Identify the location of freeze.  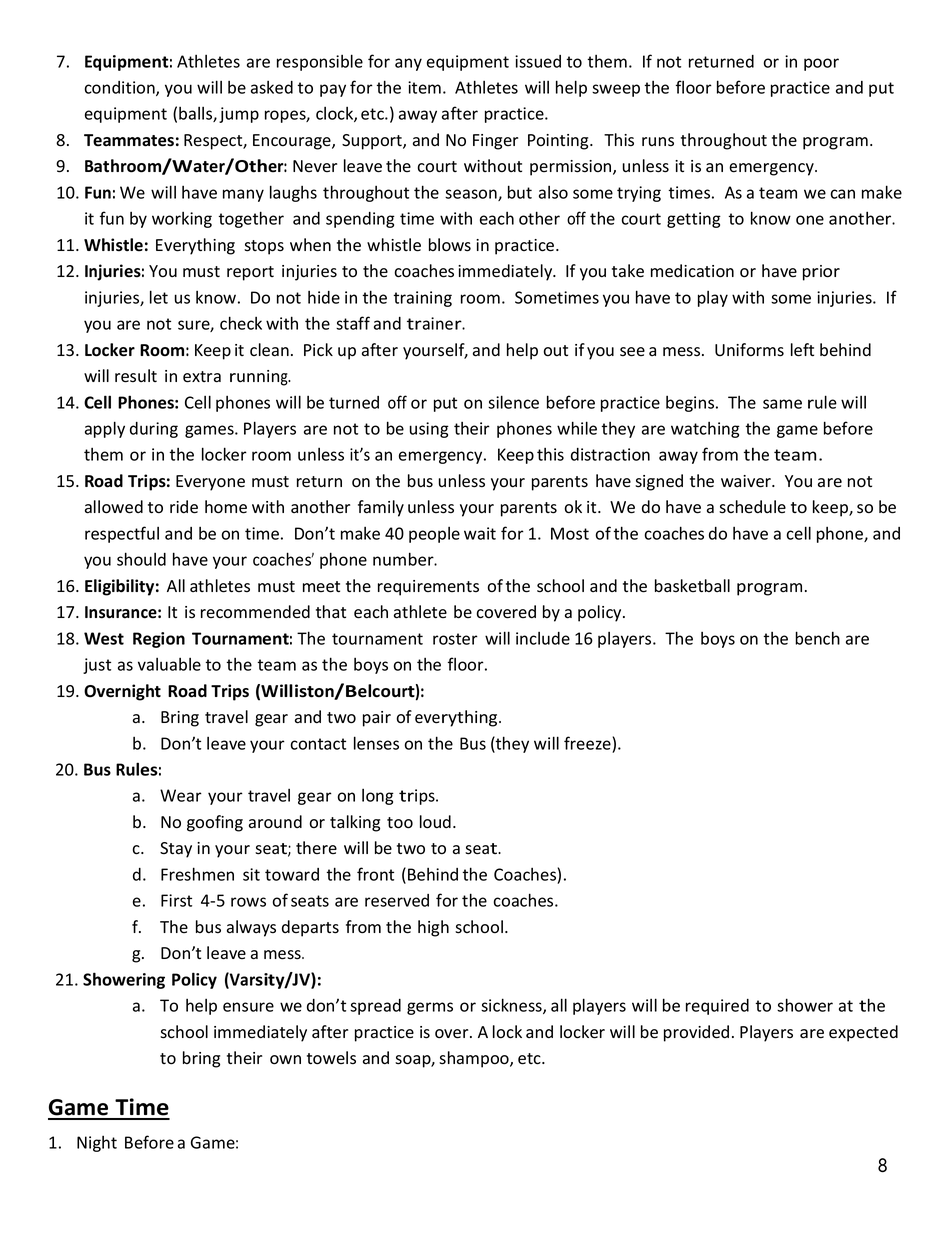
(587, 743).
